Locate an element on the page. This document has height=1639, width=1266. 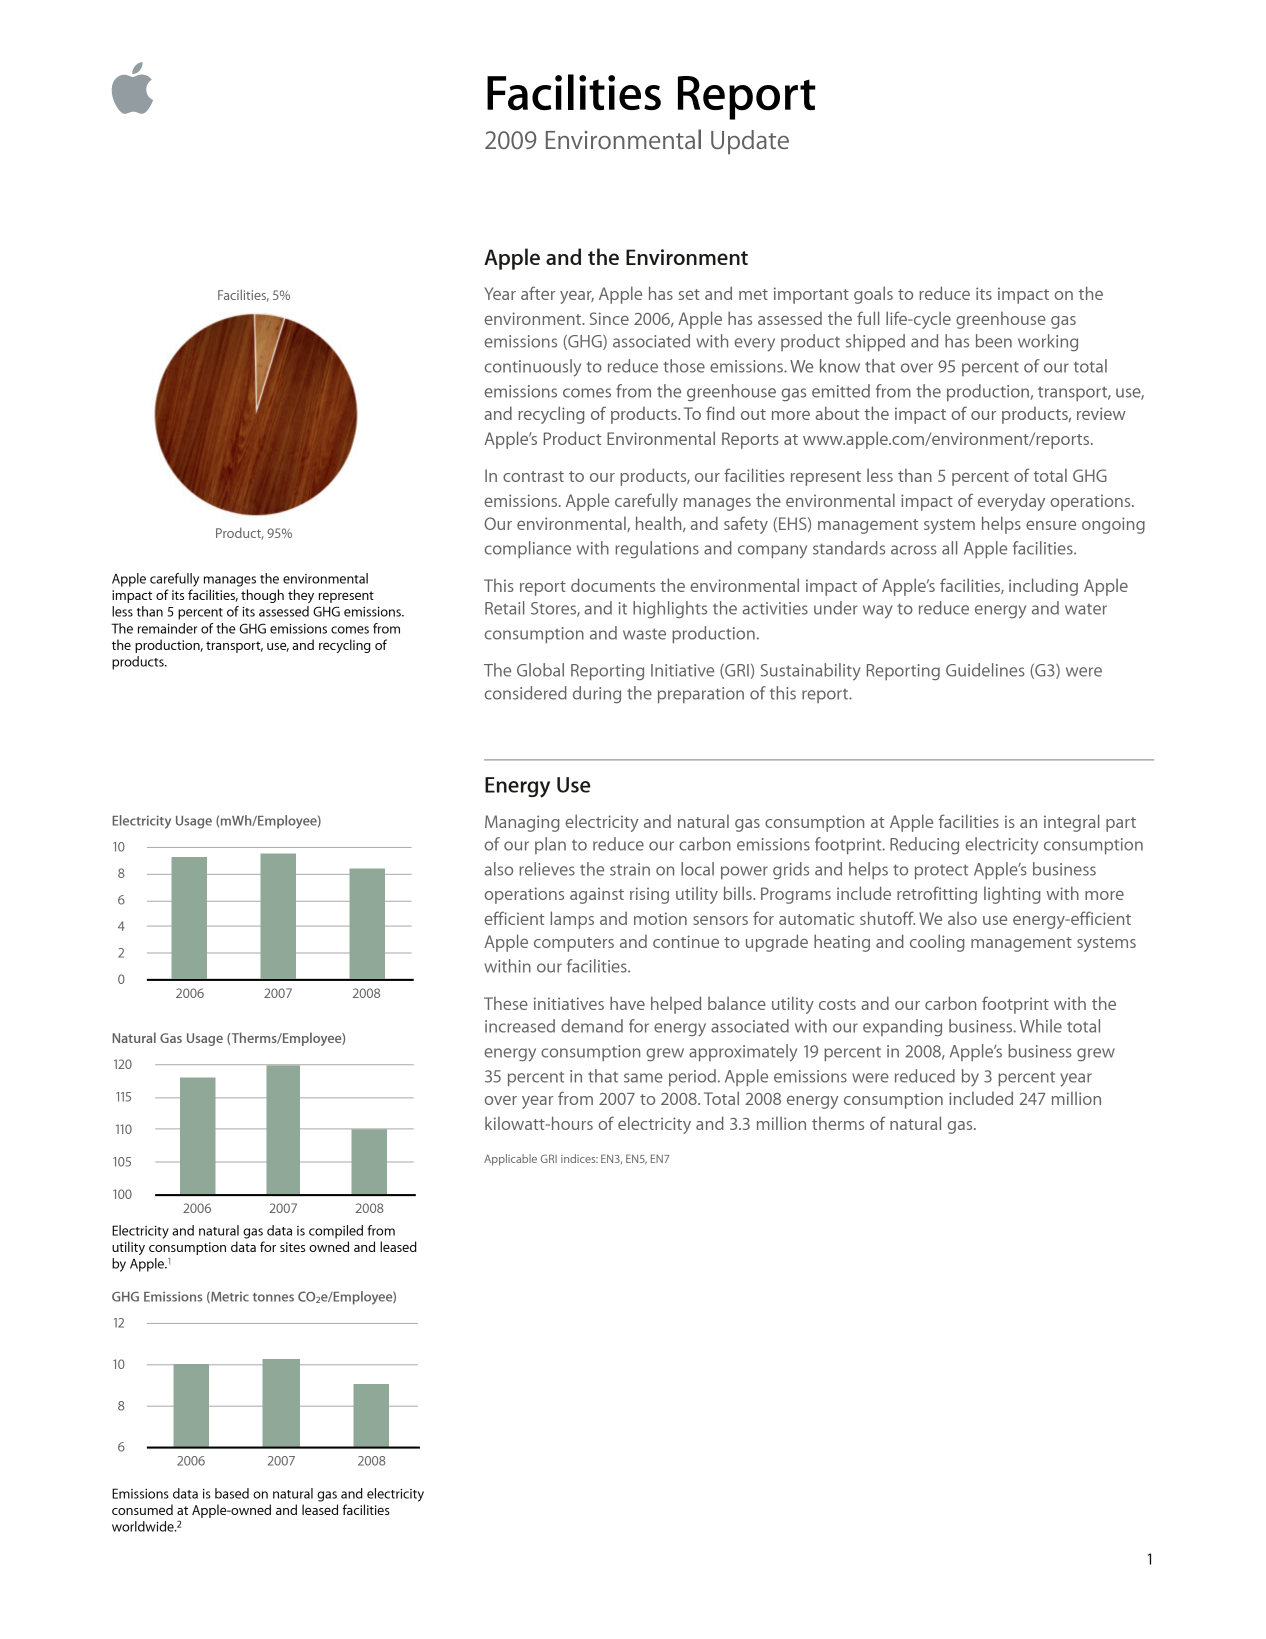
goals is located at coordinates (873, 295).
